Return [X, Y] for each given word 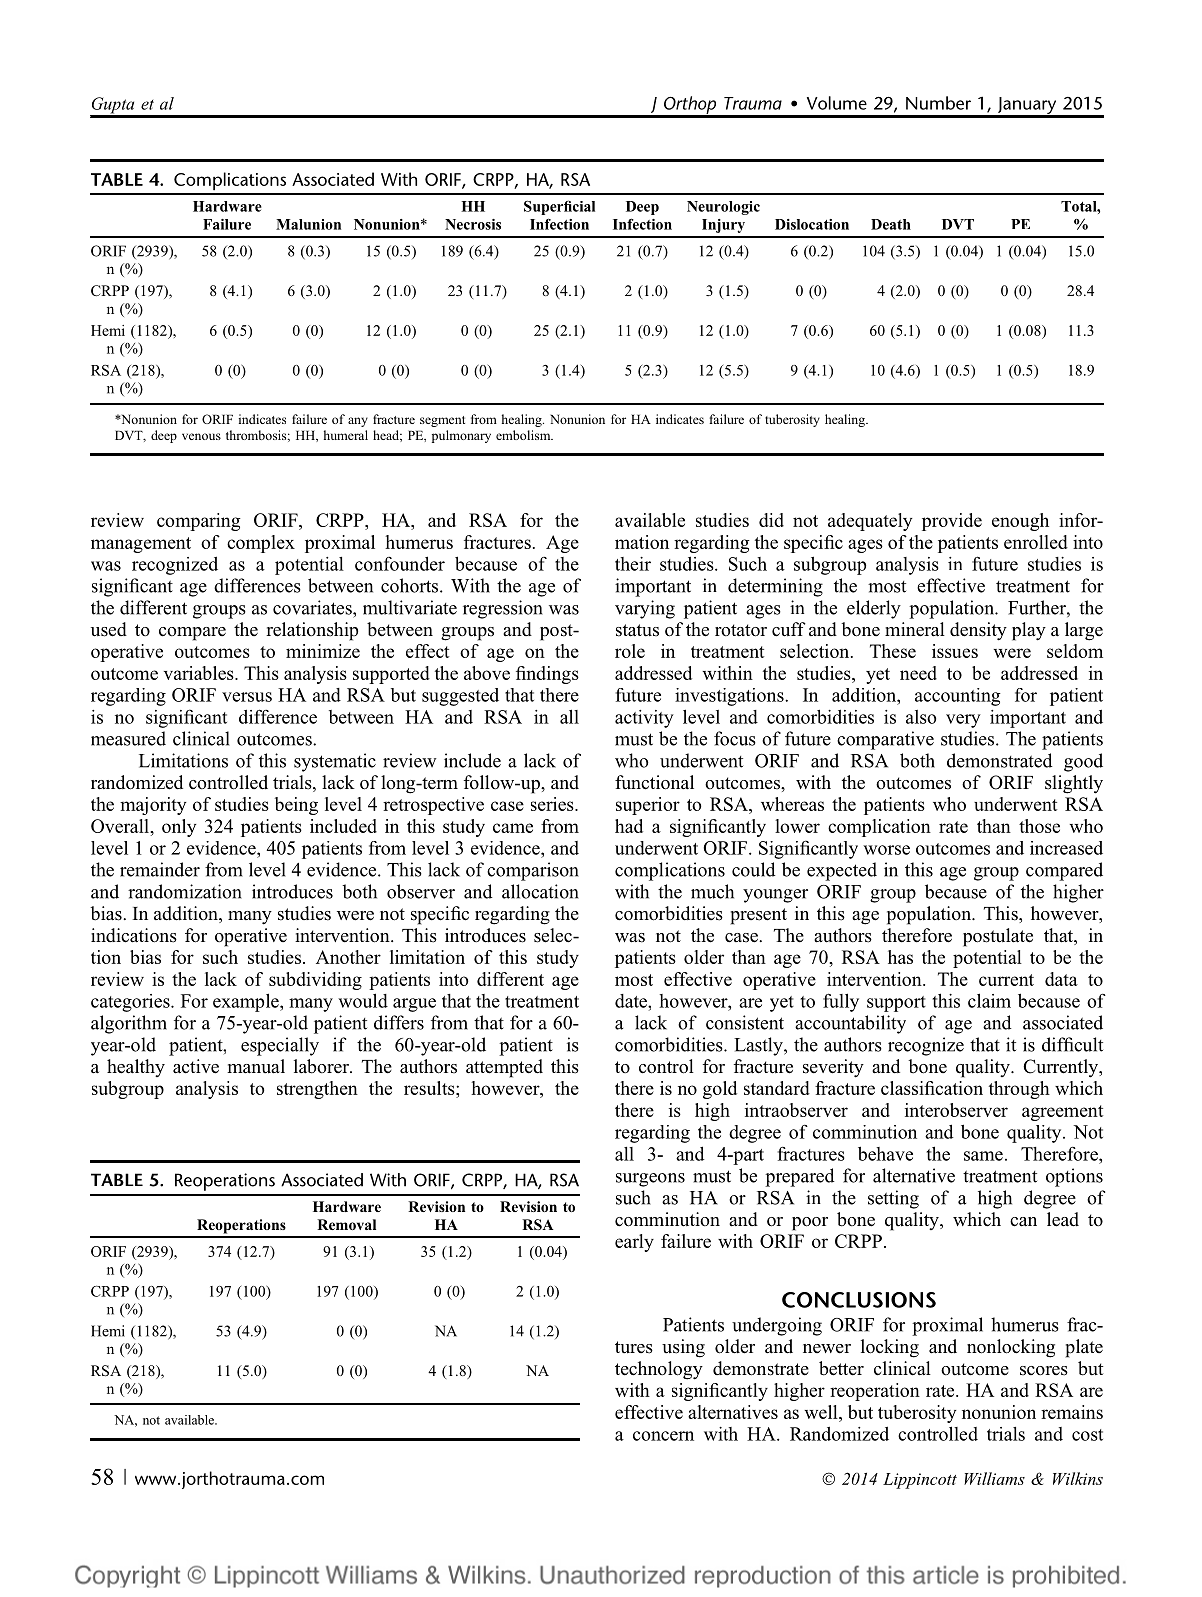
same [983, 1156]
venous [201, 436]
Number [938, 103]
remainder [160, 869]
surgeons [650, 1180]
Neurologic [723, 208]
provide [952, 522]
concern [663, 1436]
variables [200, 673]
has [900, 957]
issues [955, 651]
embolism [524, 435]
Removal [346, 1224]
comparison [533, 871]
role [630, 651]
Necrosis [473, 224]
